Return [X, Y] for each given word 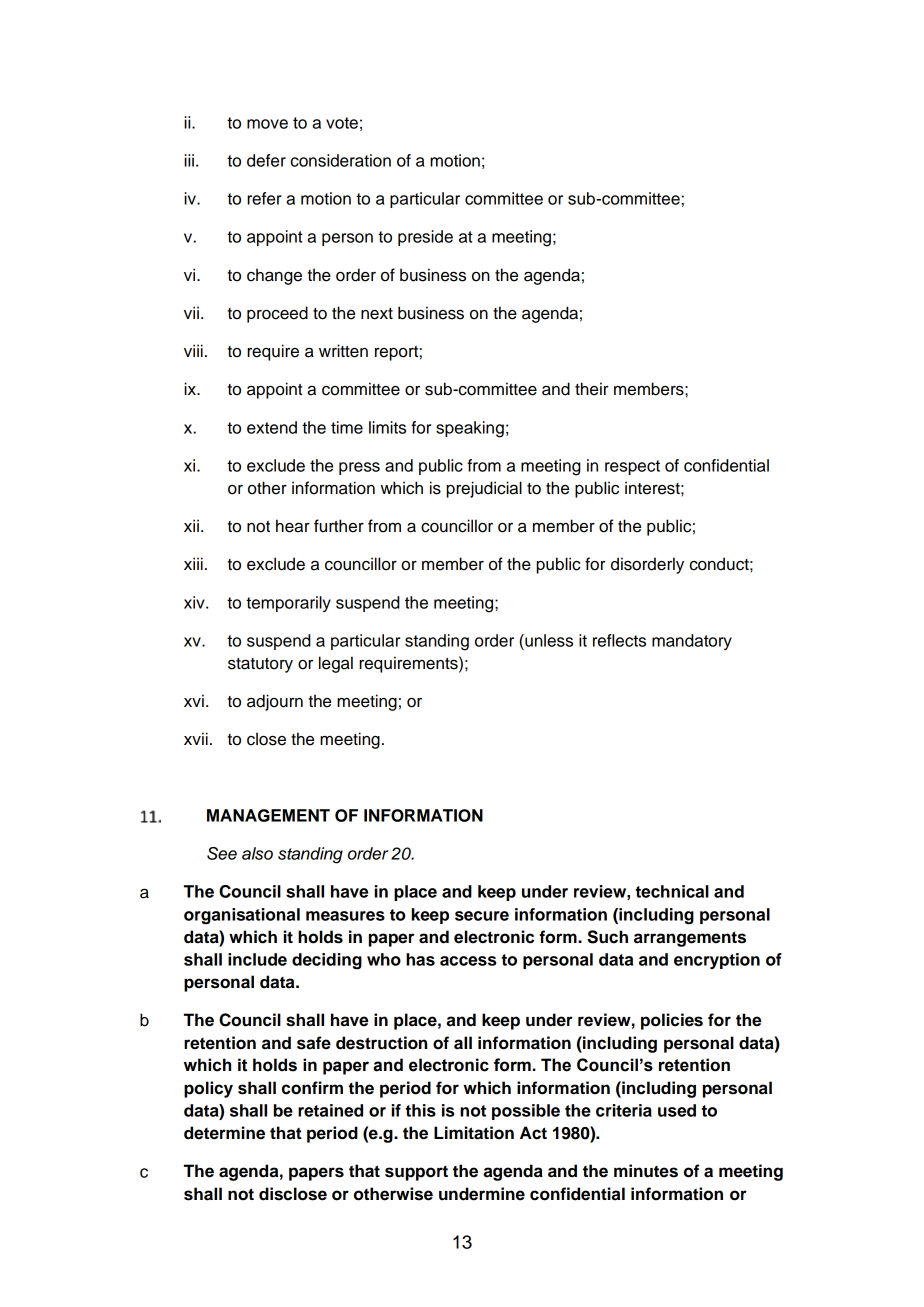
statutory [260, 665]
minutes [646, 1171]
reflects [619, 640]
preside [425, 238]
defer [266, 160]
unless [548, 640]
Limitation [474, 1133]
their [592, 389]
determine [224, 1133]
